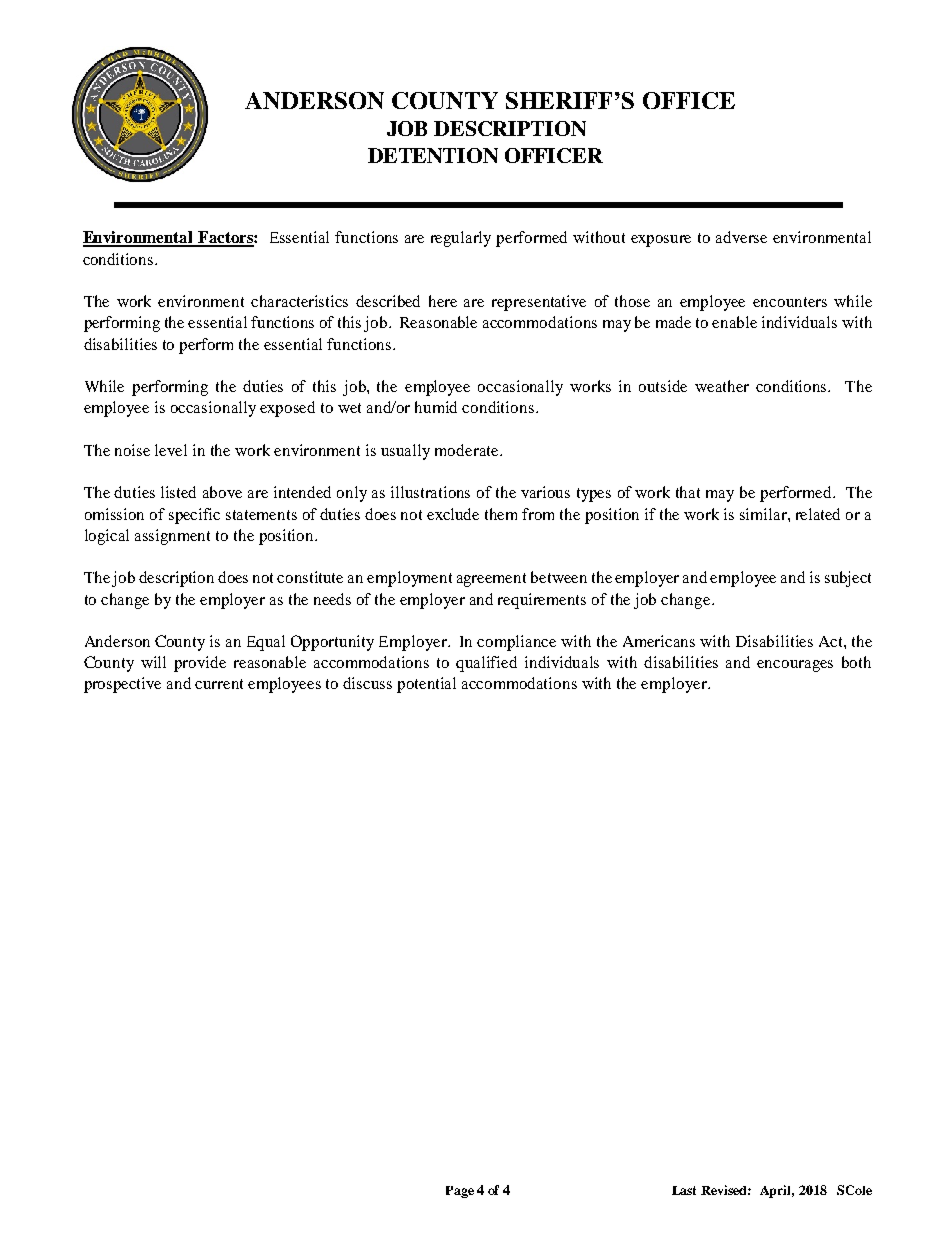  What do you see at coordinates (433, 155) in the image?
I see `DETENTION` at bounding box center [433, 155].
